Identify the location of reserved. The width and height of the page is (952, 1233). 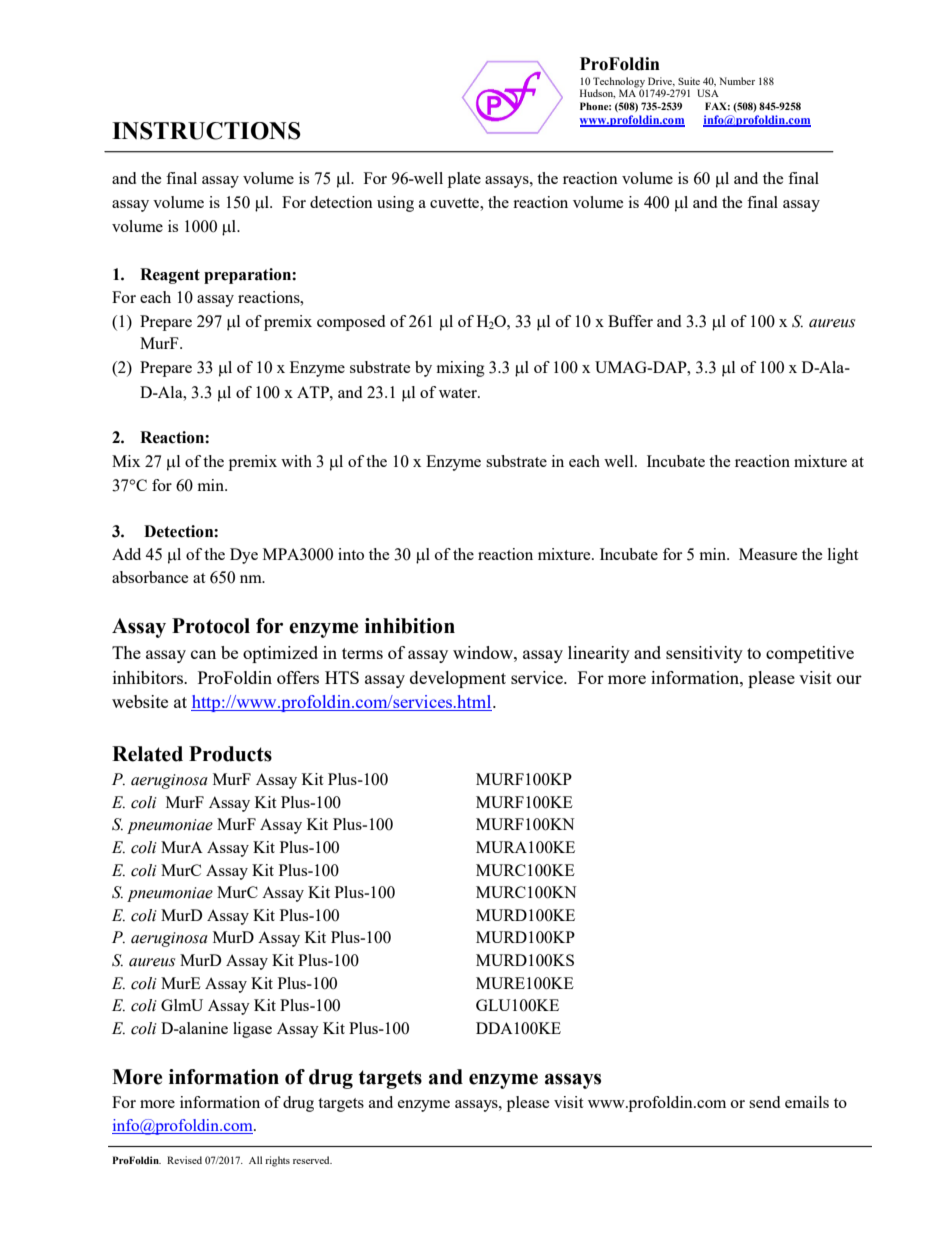
(312, 1160).
